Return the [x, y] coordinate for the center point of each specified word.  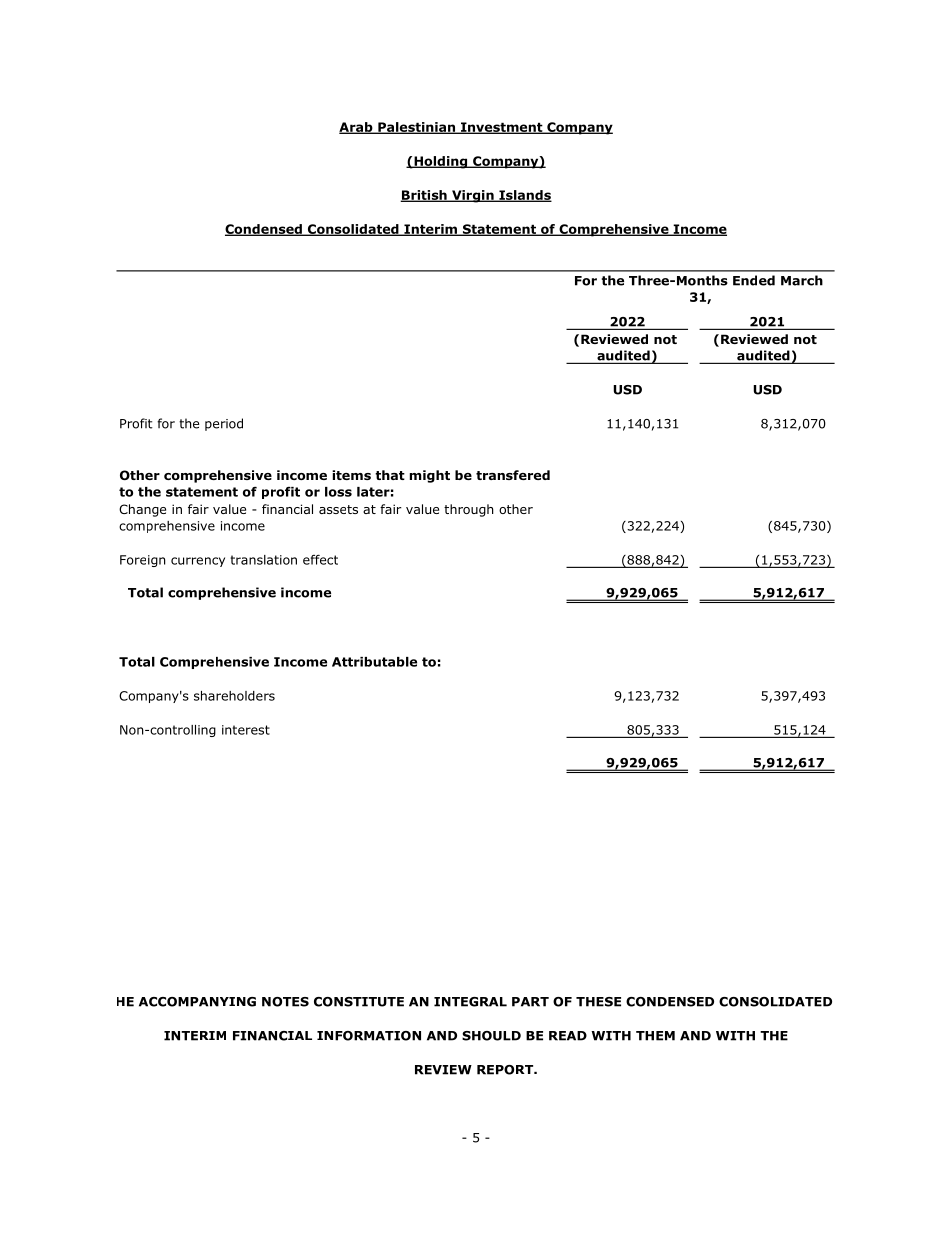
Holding [441, 162]
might [430, 476]
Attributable [374, 662]
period [224, 424]
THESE [598, 1002]
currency [198, 562]
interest [246, 730]
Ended [754, 280]
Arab [357, 128]
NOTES [285, 1002]
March [802, 280]
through [469, 510]
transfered [513, 475]
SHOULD [491, 1036]
